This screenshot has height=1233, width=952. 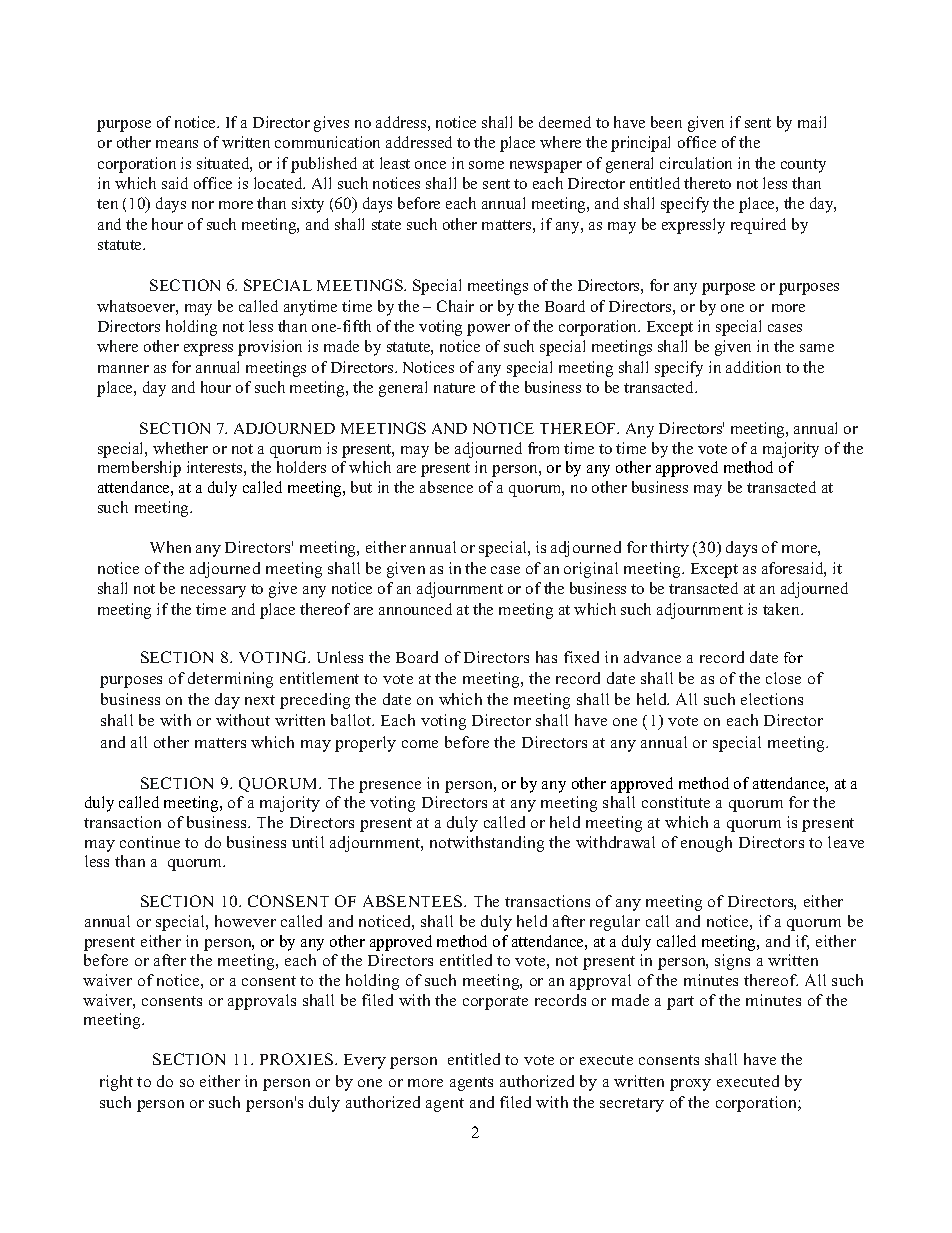 I want to click on enough, so click(x=706, y=844).
